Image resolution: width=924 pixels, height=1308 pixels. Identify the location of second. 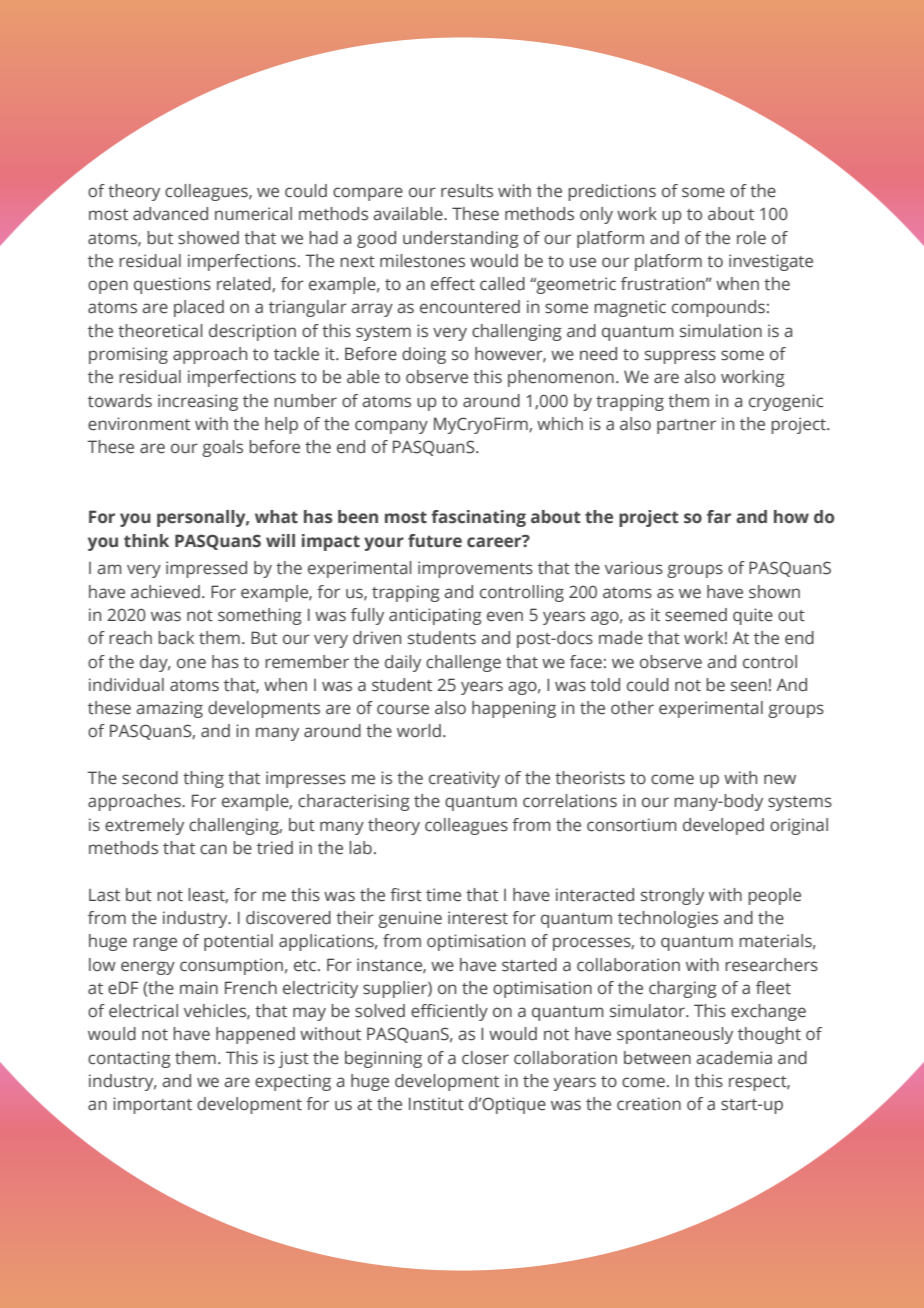
(150, 778).
